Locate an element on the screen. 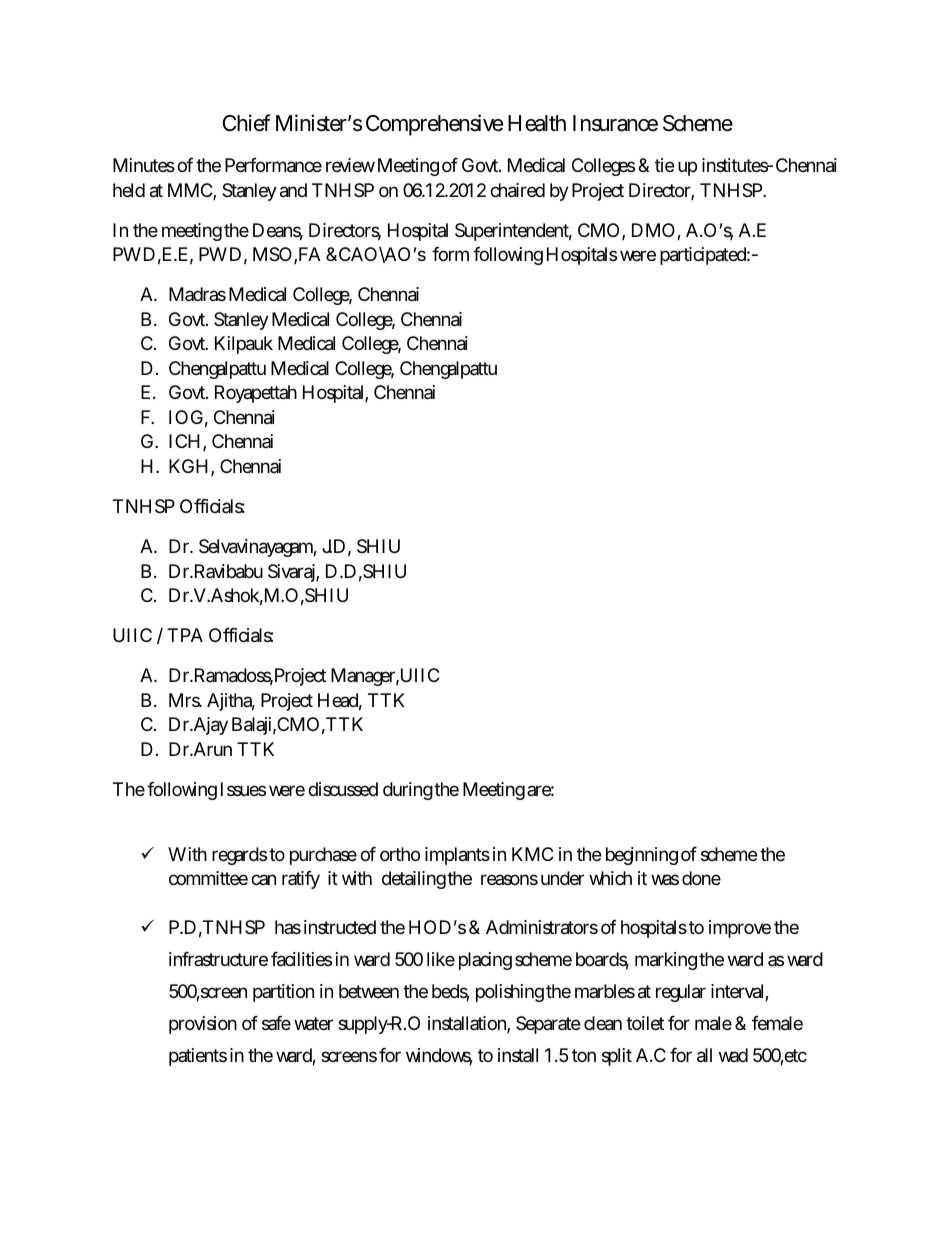 The height and width of the screenshot is (1233, 952). during is located at coordinates (409, 791).
